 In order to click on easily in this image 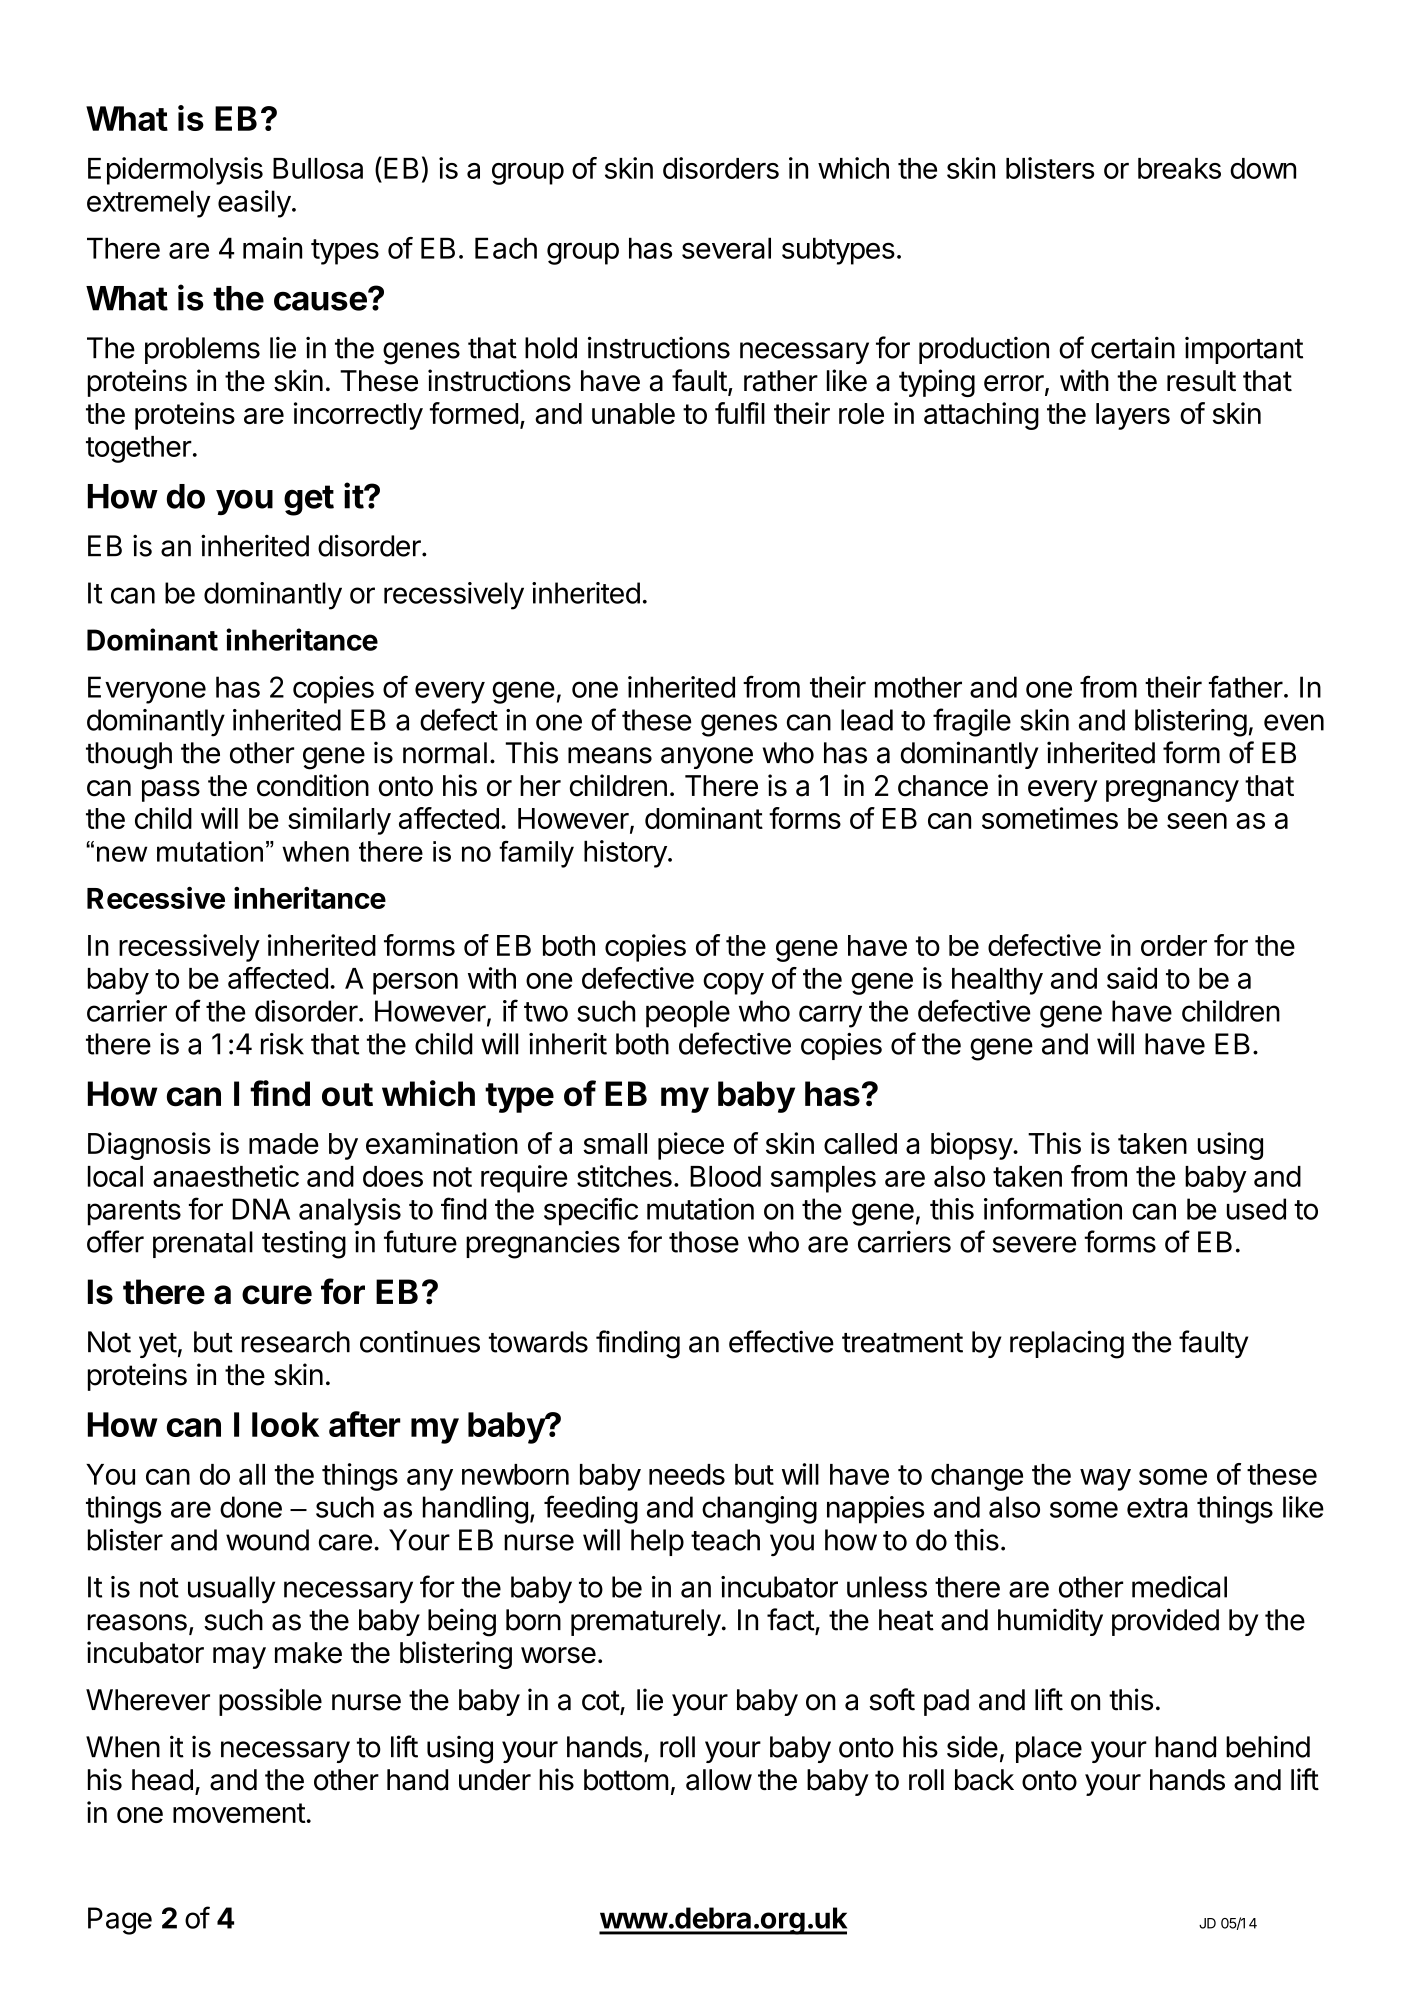, I will do `click(254, 204)`.
